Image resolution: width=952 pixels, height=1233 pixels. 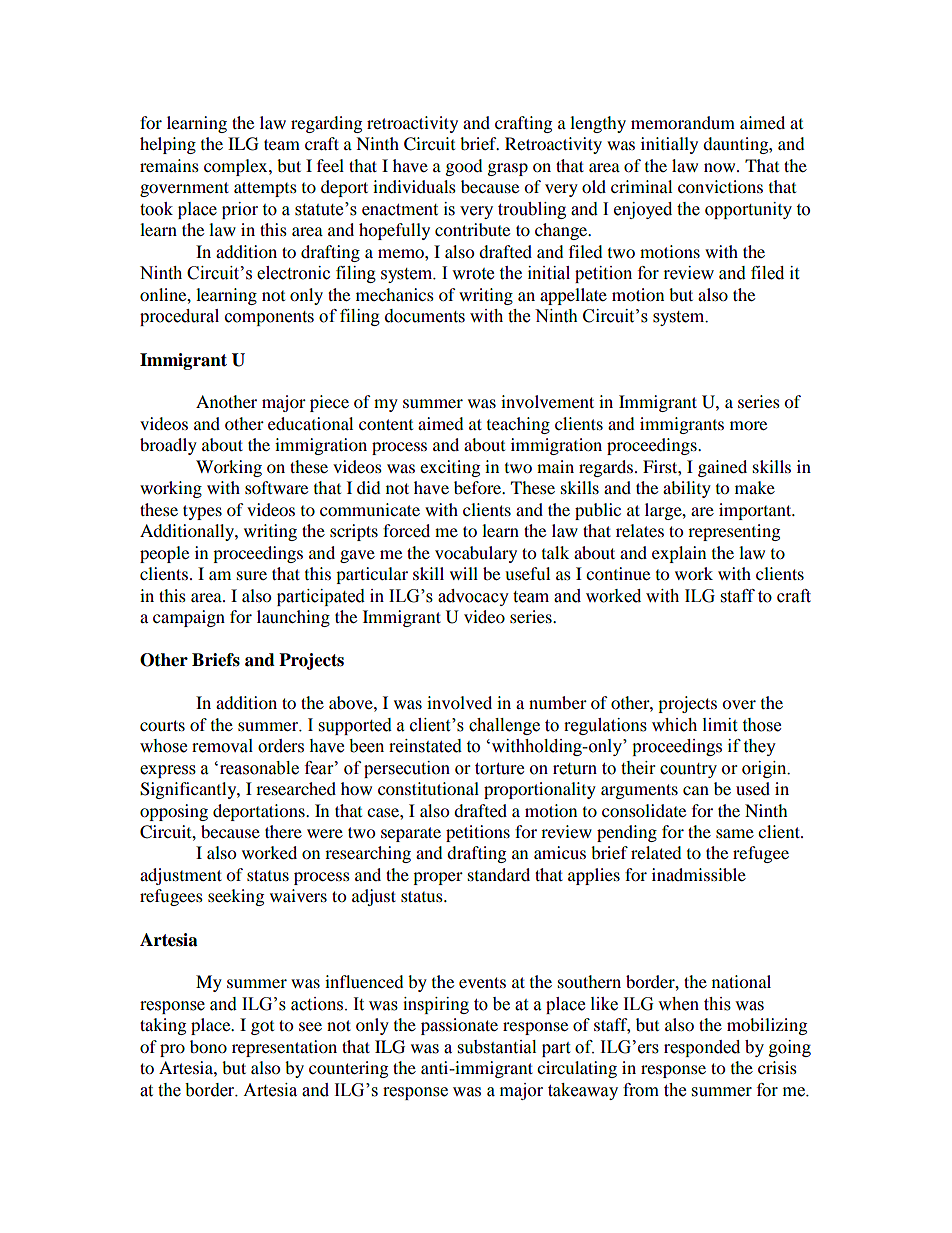 I want to click on complex, so click(x=237, y=167).
